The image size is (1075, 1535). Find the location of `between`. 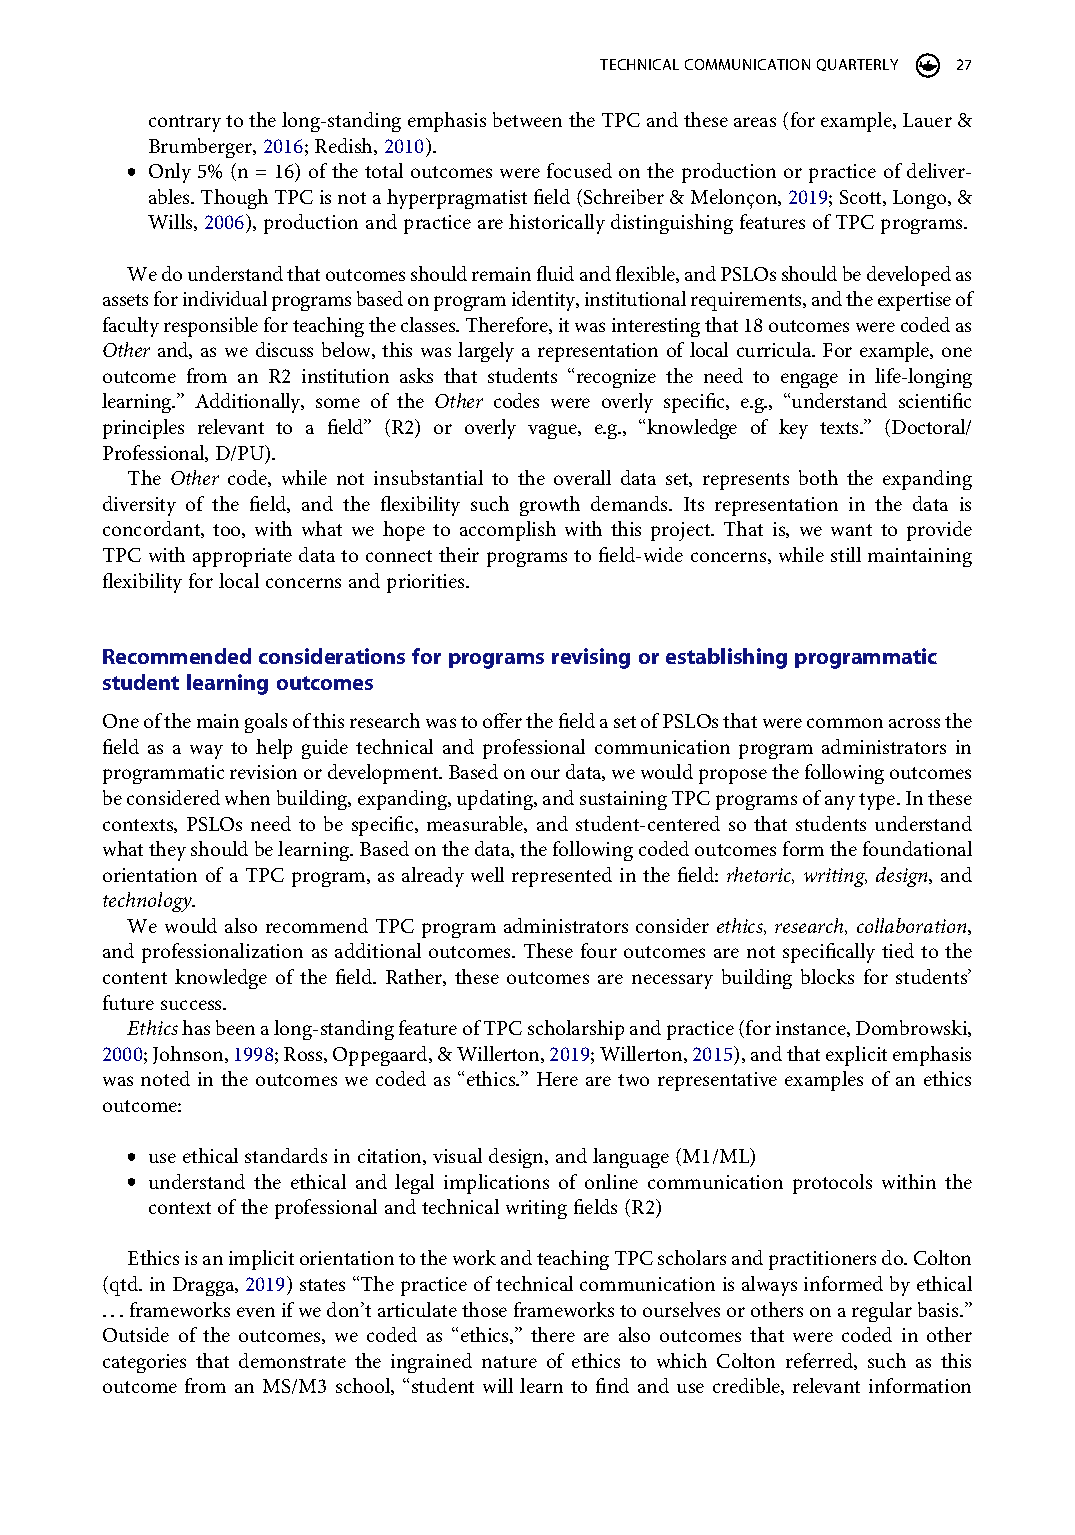

between is located at coordinates (527, 119).
